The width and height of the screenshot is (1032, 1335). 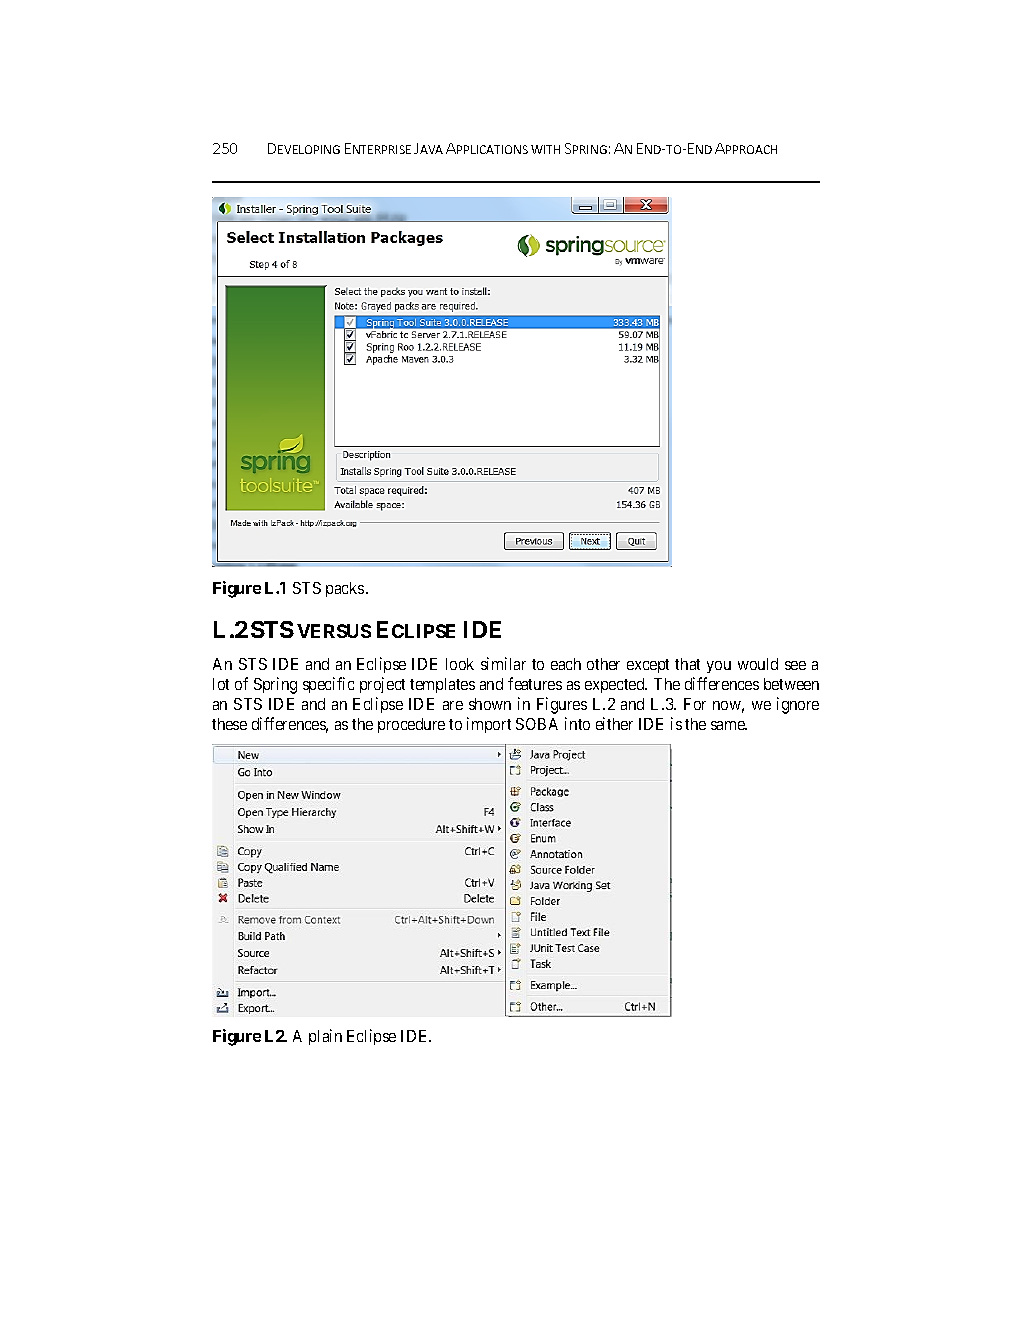 I want to click on SOBA, so click(x=537, y=724).
